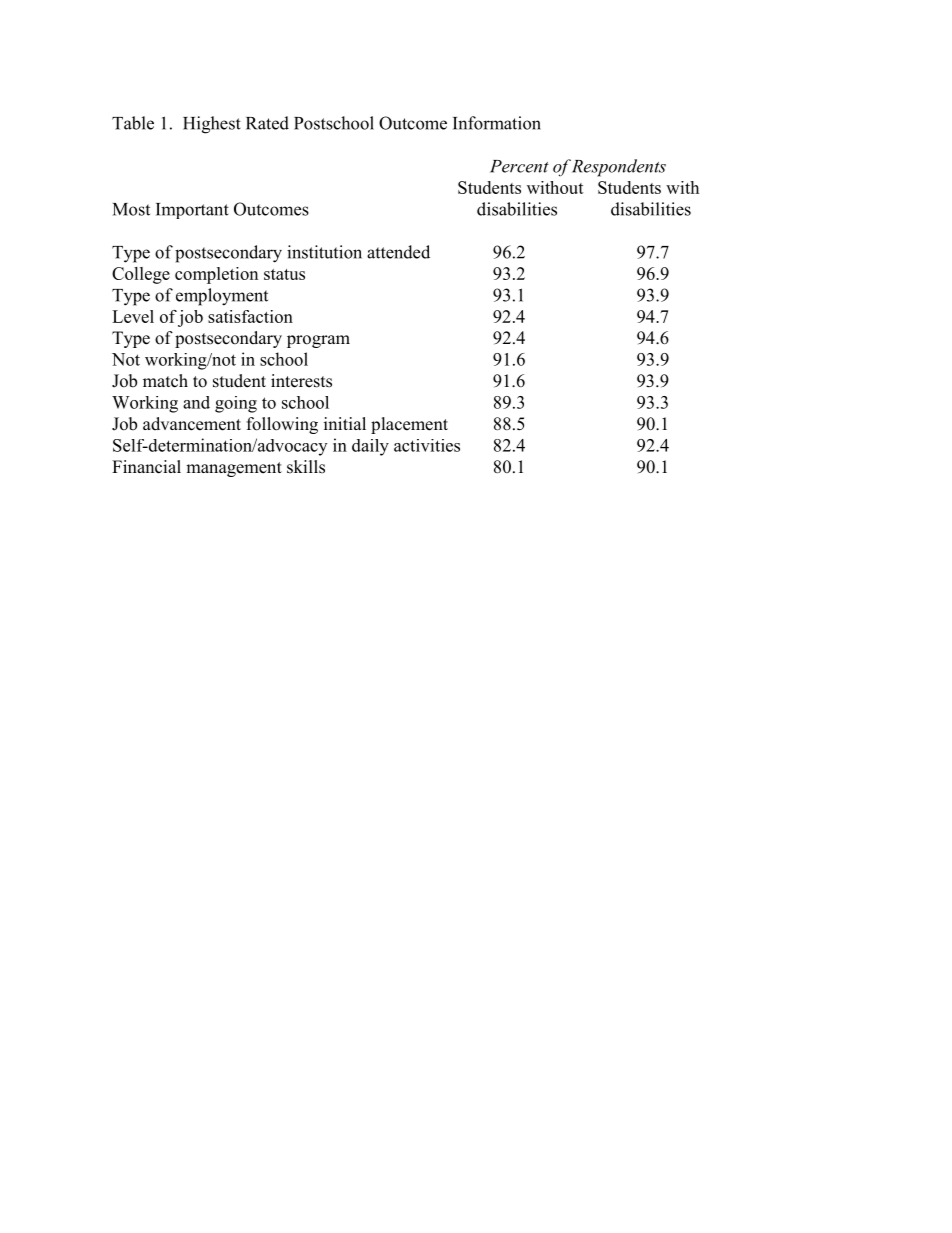 Image resolution: width=952 pixels, height=1233 pixels. I want to click on Information, so click(497, 123).
